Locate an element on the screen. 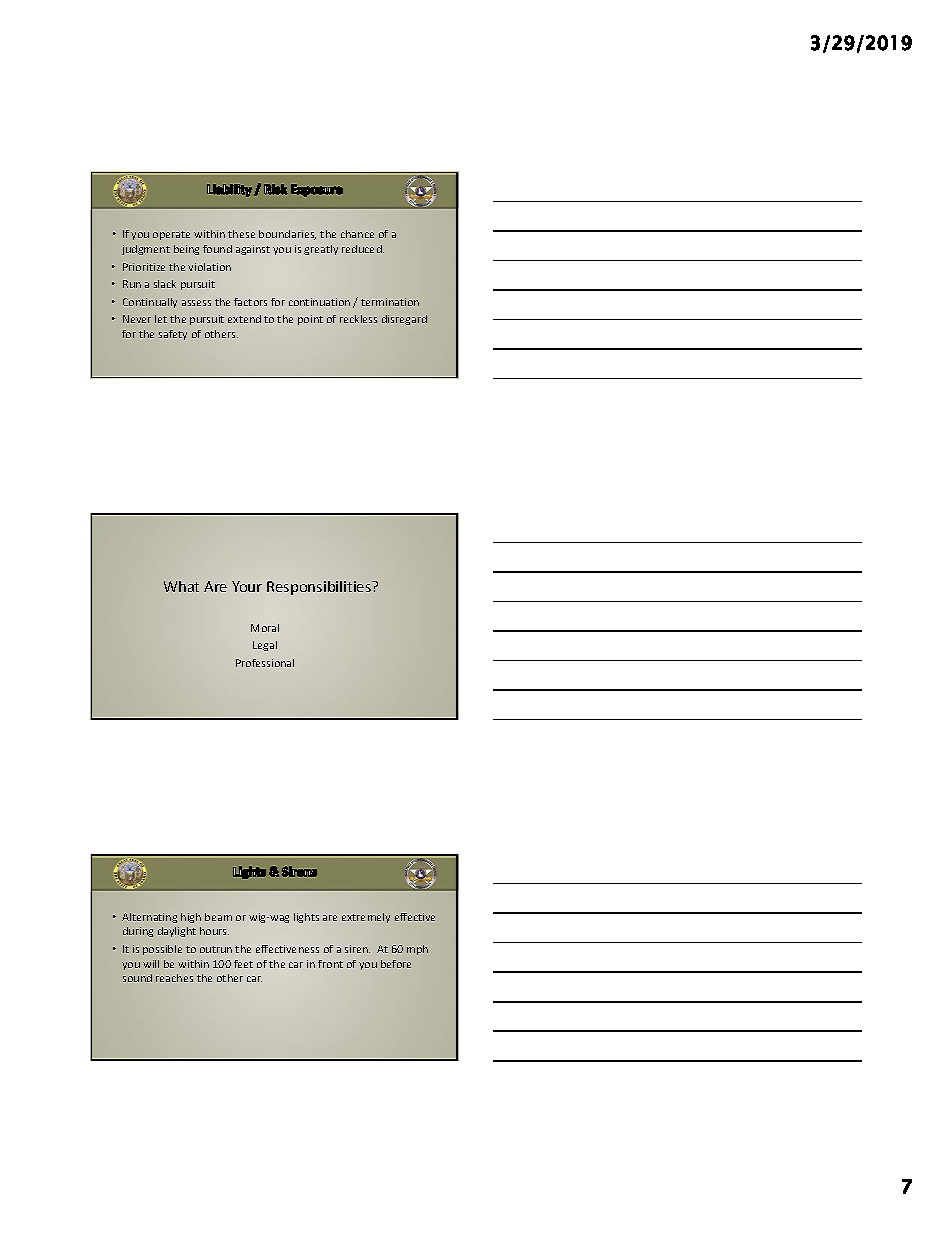 The width and height of the screenshot is (952, 1233). operate is located at coordinates (171, 235).
